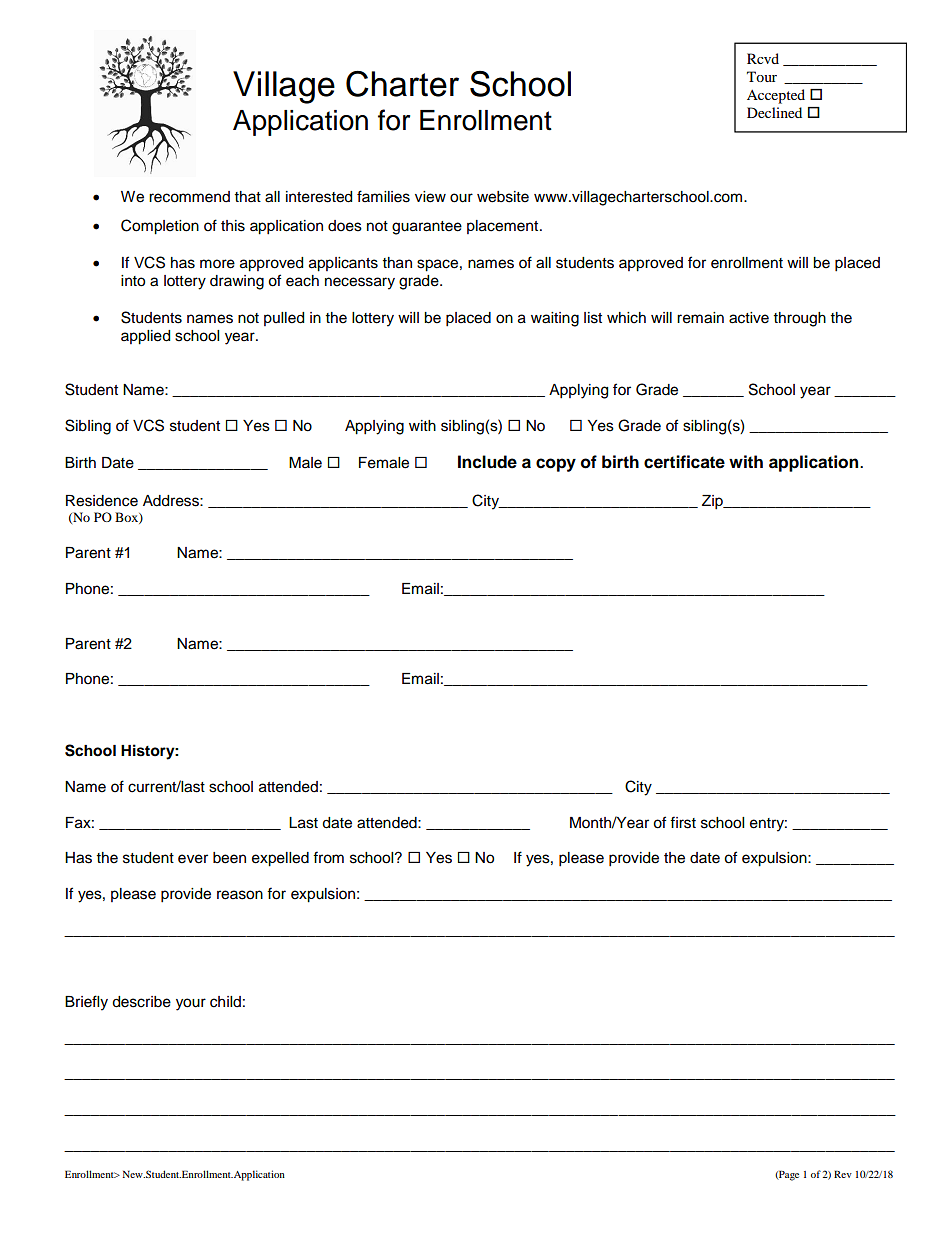 This screenshot has height=1233, width=952. Describe the element at coordinates (189, 197) in the screenshot. I see `recommend` at that location.
